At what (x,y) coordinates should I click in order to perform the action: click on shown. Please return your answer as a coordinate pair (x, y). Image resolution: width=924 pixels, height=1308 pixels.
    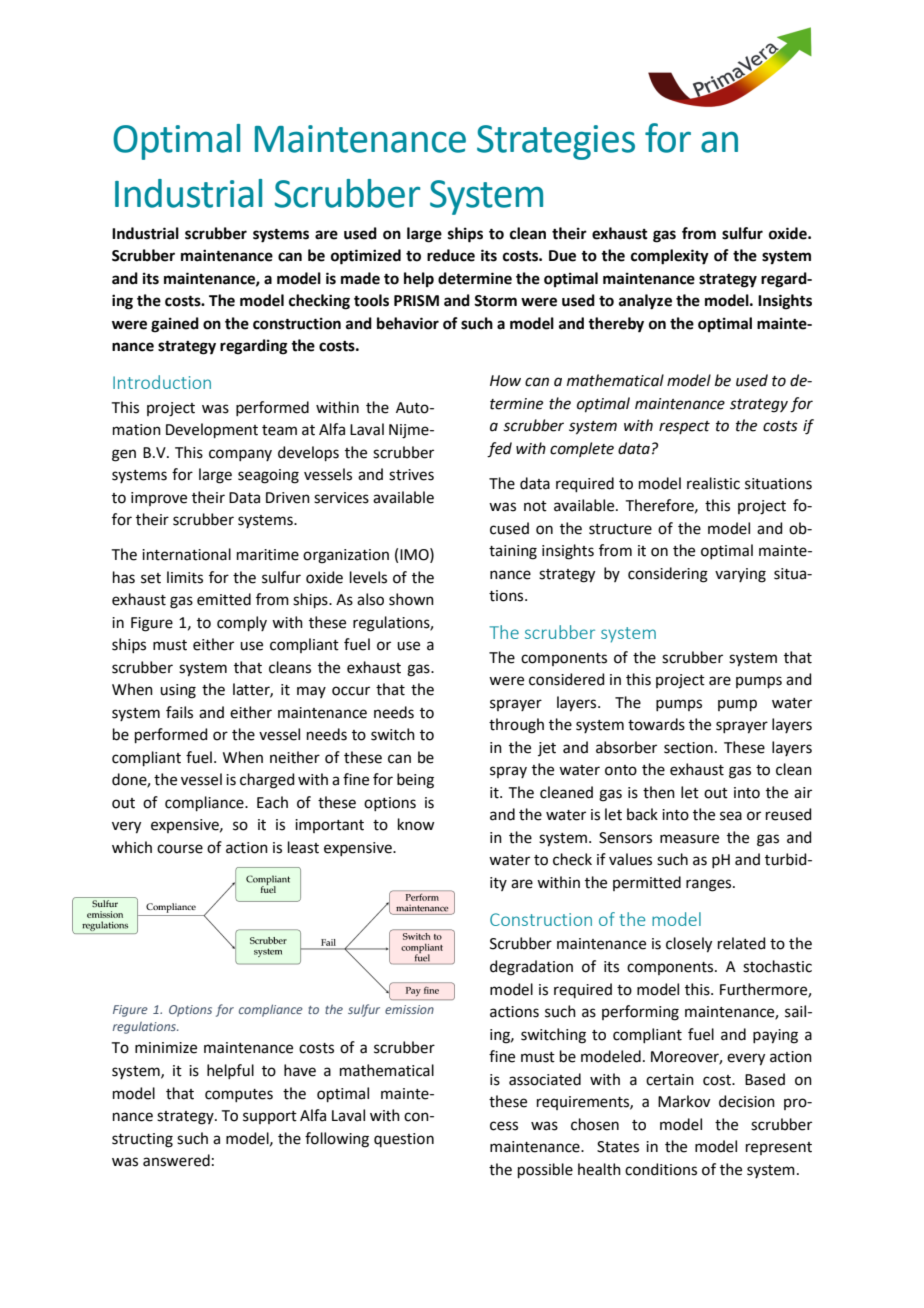
    Looking at the image, I should click on (411, 599).
